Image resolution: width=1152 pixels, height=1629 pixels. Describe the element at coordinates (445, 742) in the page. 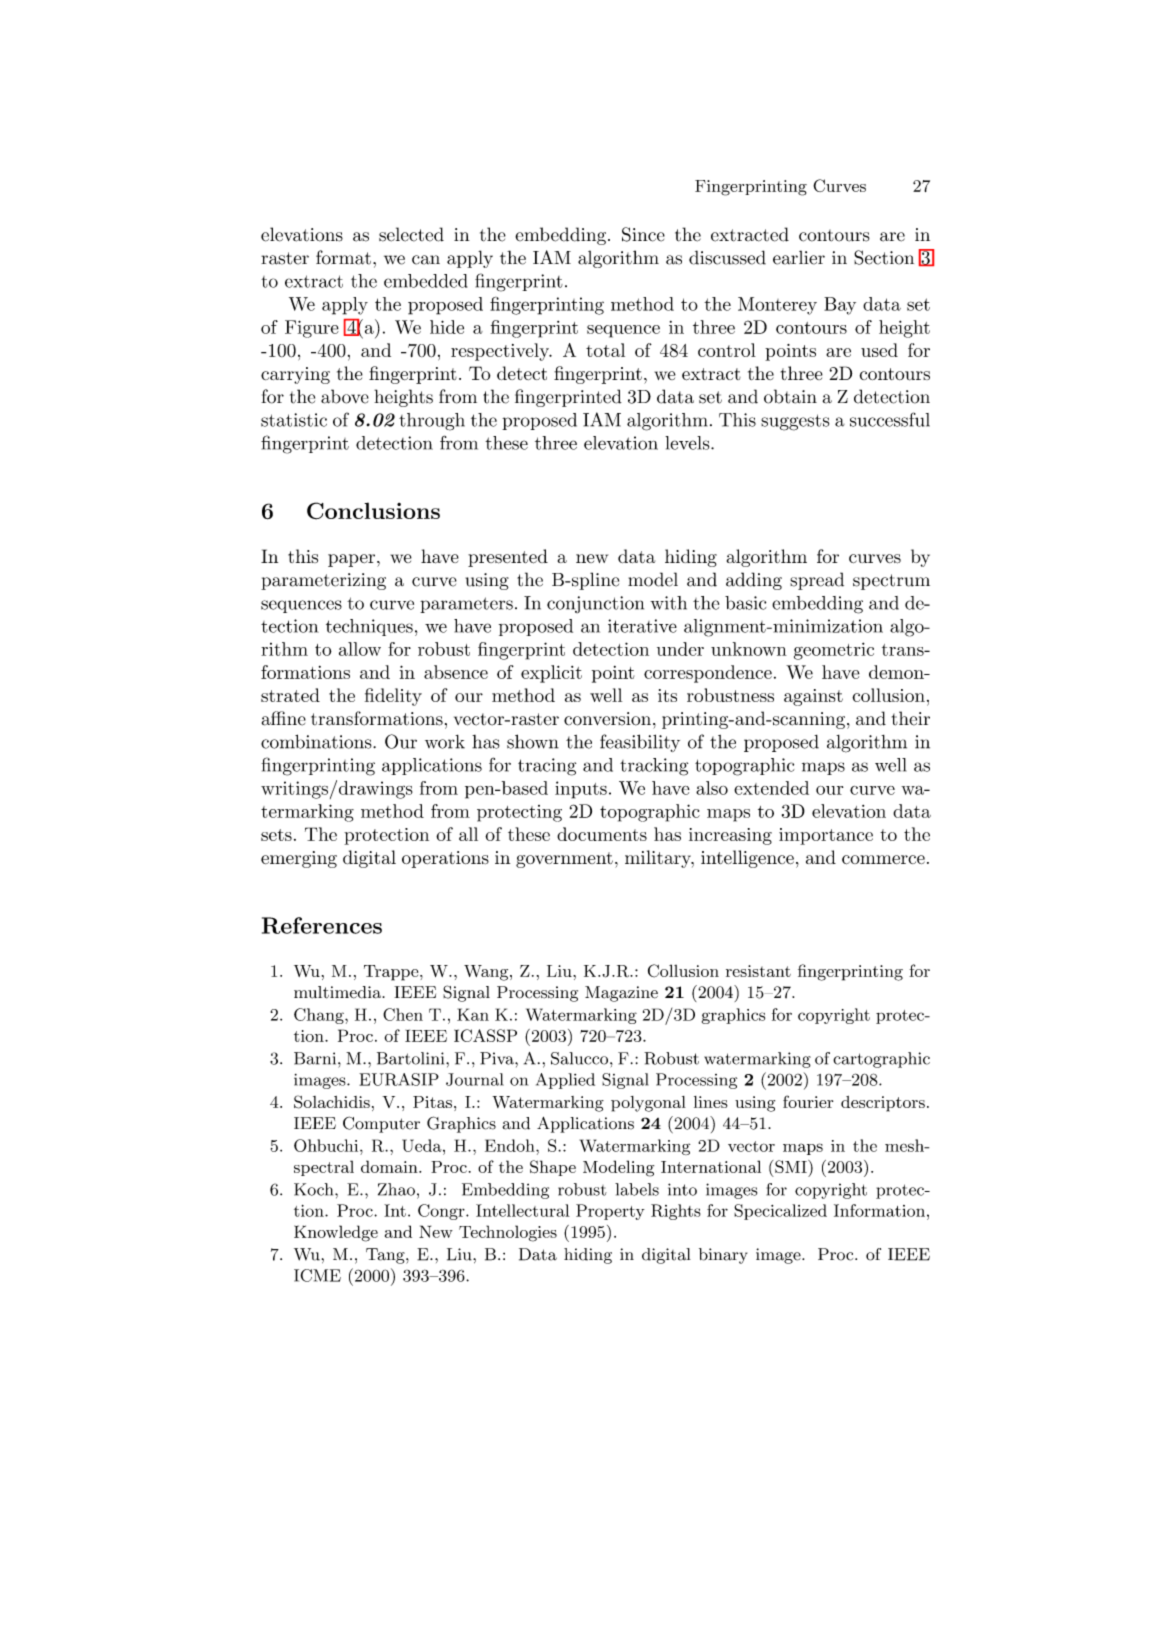

I see `work` at that location.
